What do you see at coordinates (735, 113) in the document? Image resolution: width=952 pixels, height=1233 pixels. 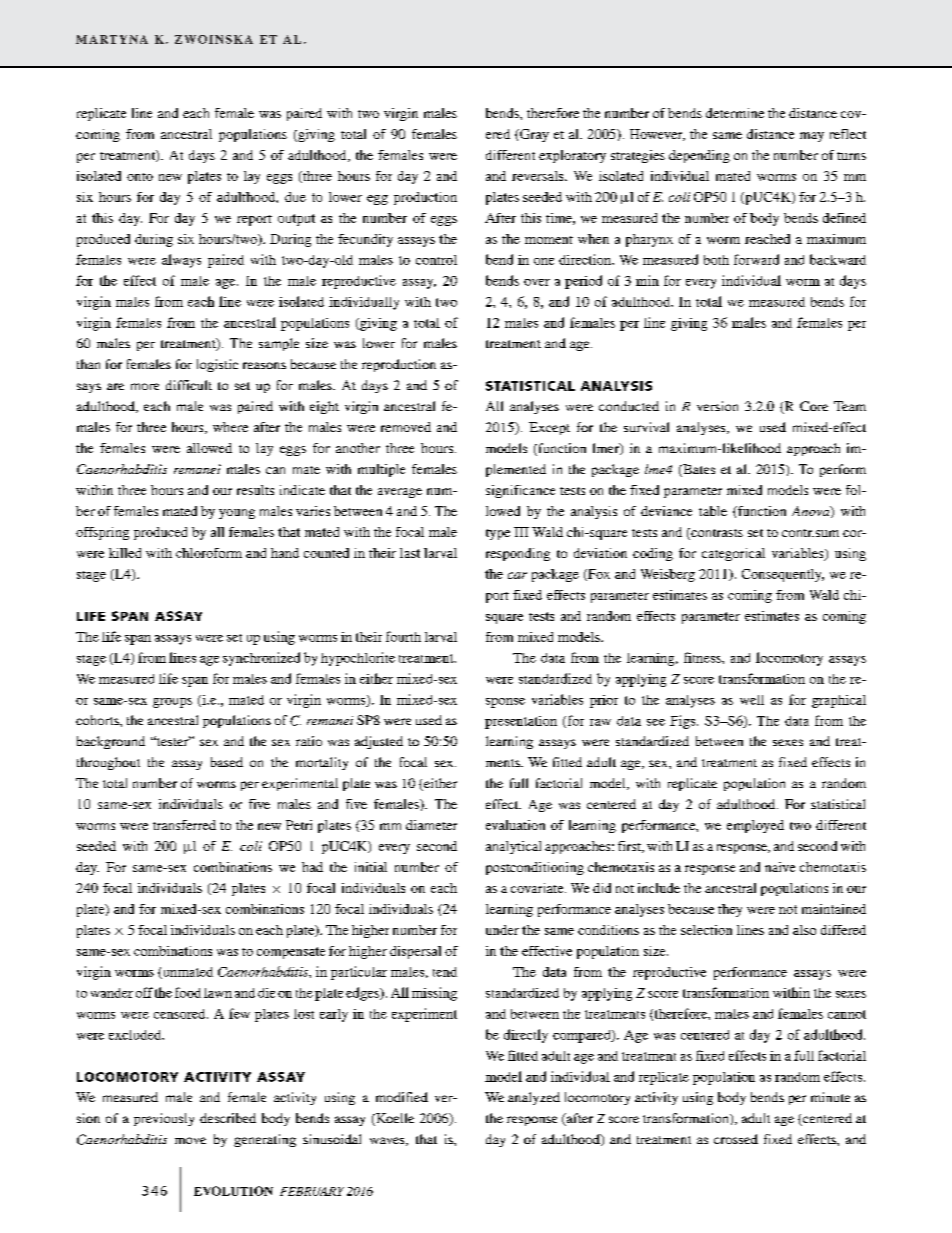 I see `determine` at bounding box center [735, 113].
